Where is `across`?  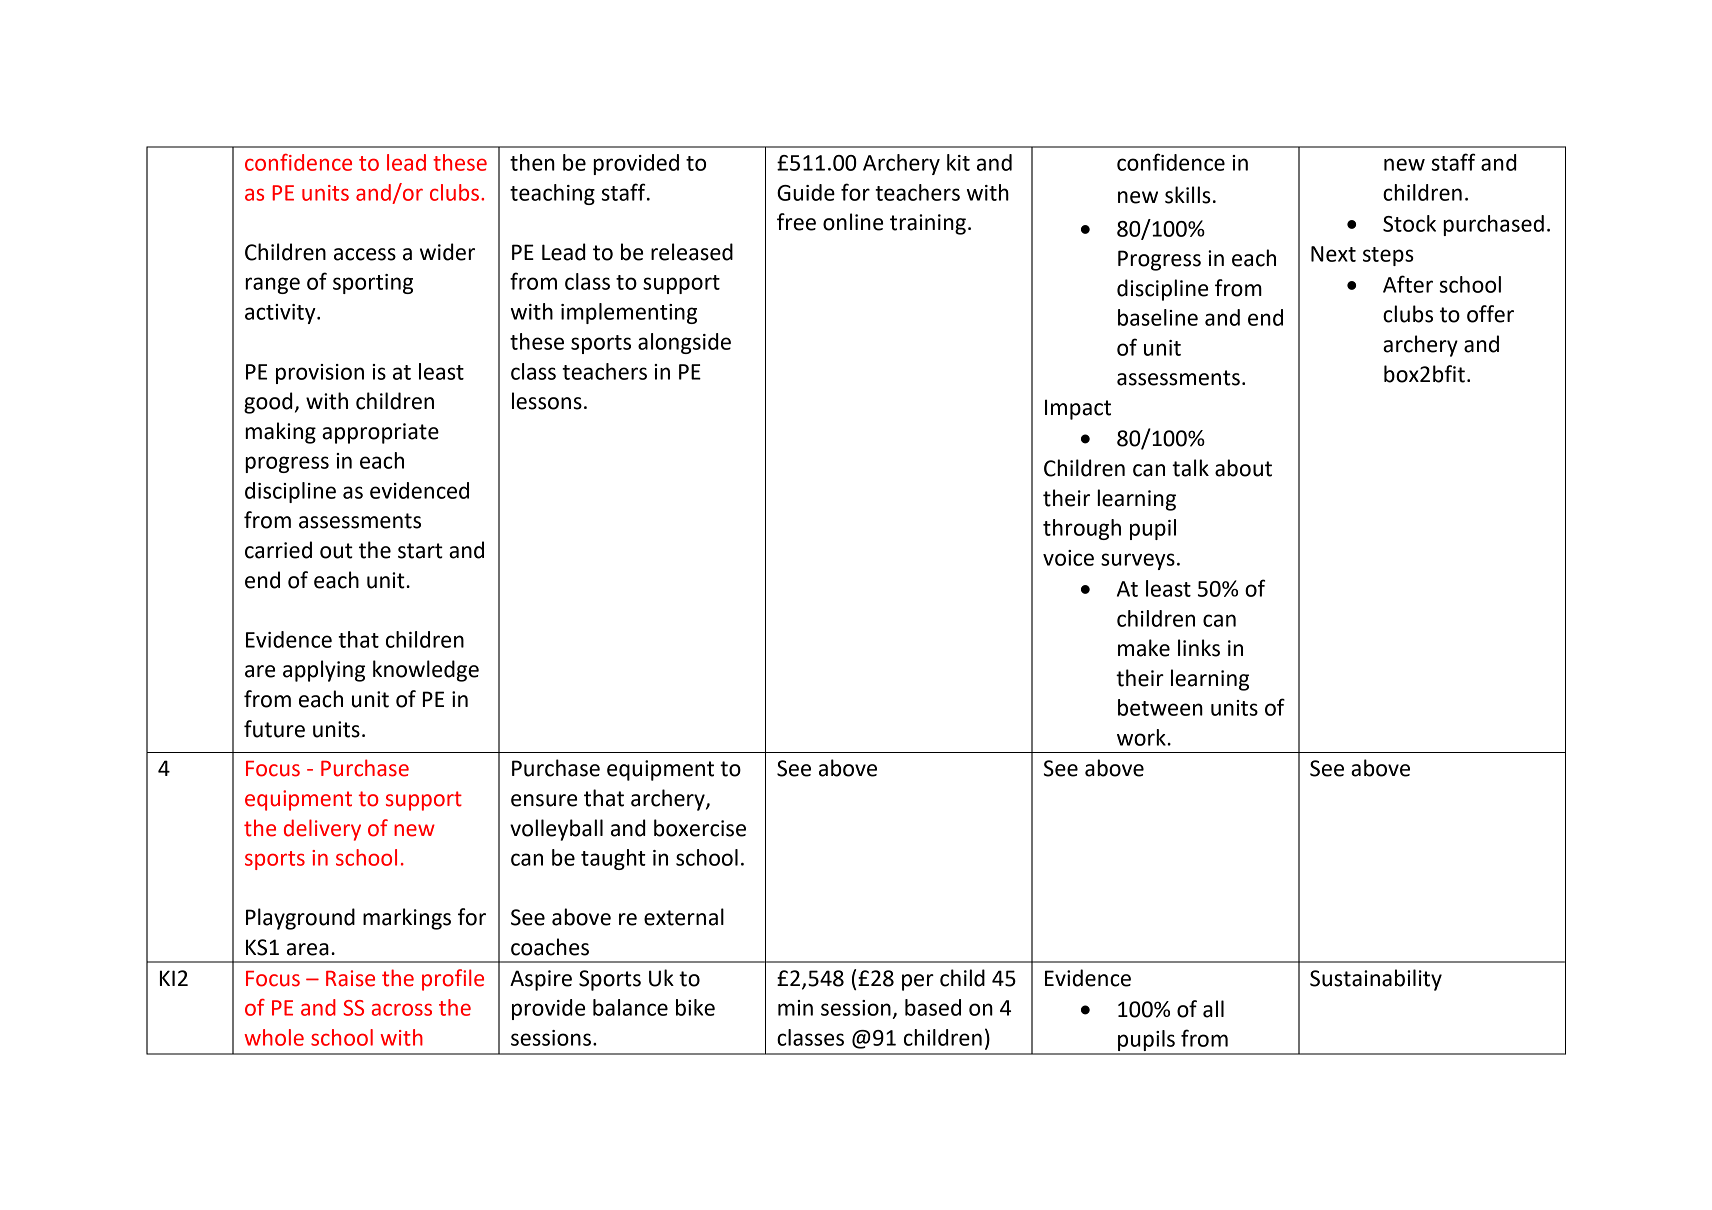
across is located at coordinates (402, 1009).
